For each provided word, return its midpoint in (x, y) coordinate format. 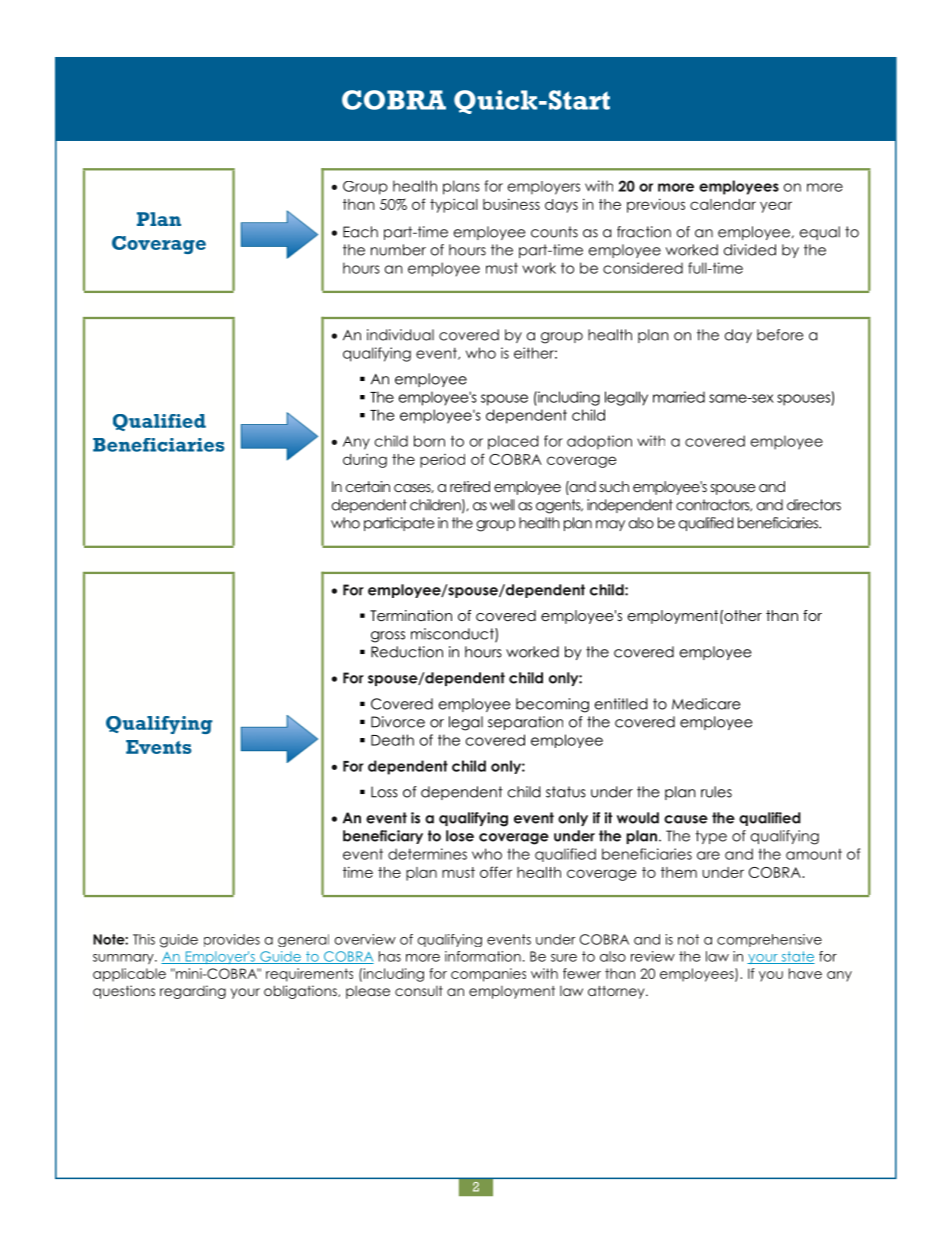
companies (488, 975)
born (429, 441)
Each (360, 232)
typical (454, 206)
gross (388, 637)
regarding (193, 992)
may (610, 525)
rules (716, 792)
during (365, 461)
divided (750, 250)
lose (460, 836)
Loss (384, 792)
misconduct (453, 635)
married (679, 397)
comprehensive (769, 940)
